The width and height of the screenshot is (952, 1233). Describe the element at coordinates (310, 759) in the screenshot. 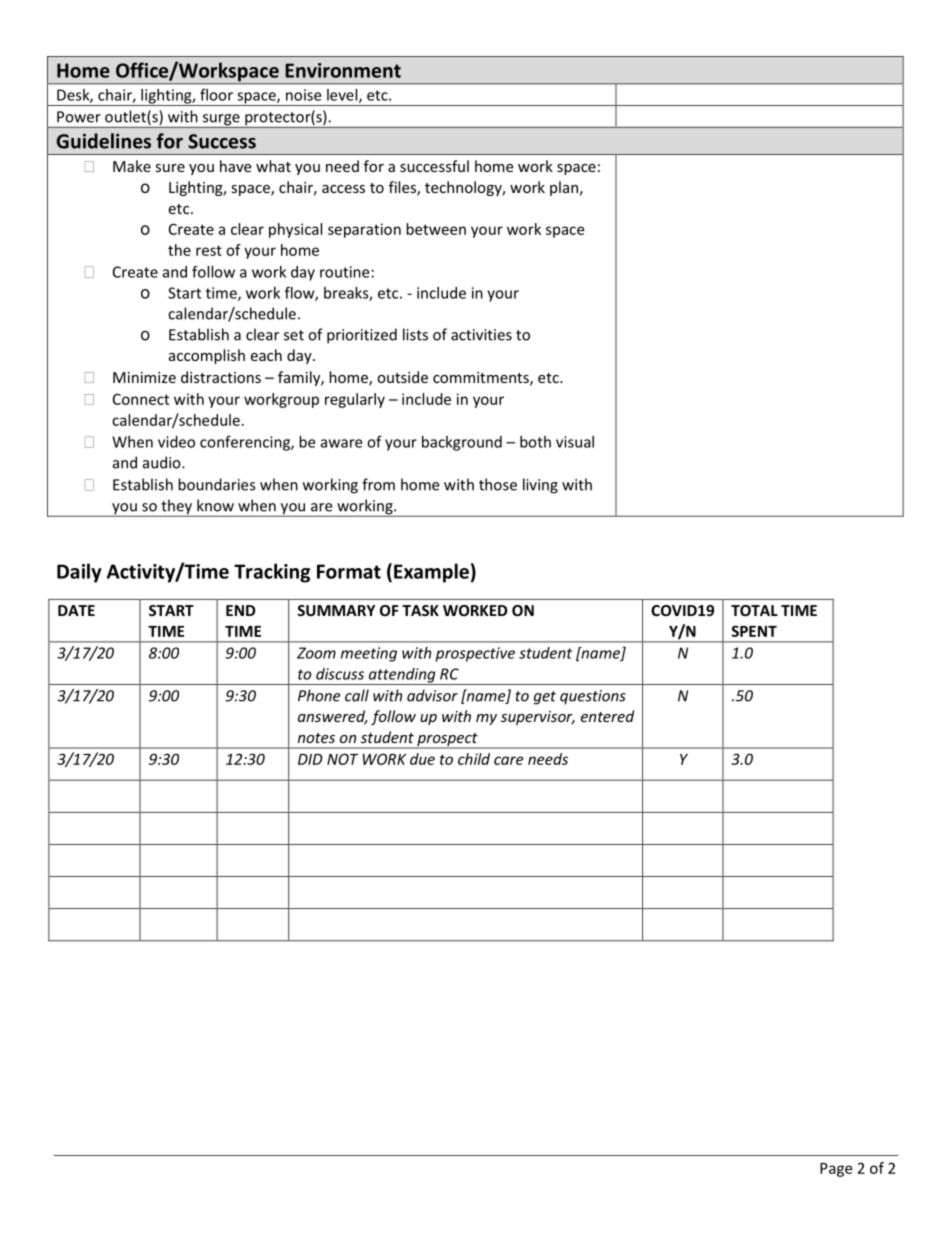

I see `DID` at that location.
